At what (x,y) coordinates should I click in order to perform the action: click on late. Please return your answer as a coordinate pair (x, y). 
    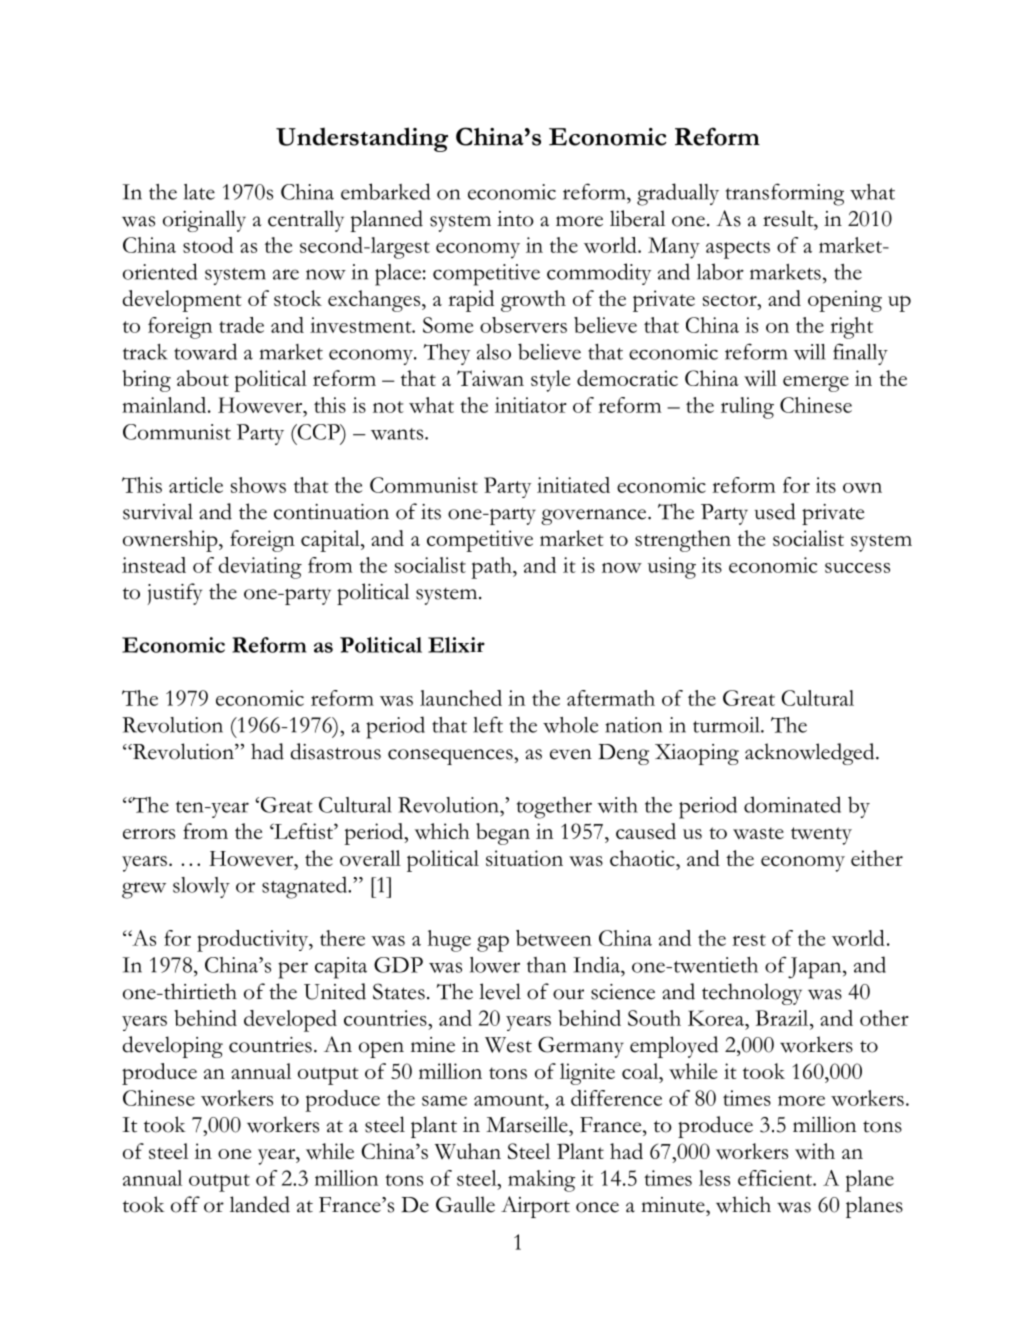
    Looking at the image, I should click on (199, 192).
